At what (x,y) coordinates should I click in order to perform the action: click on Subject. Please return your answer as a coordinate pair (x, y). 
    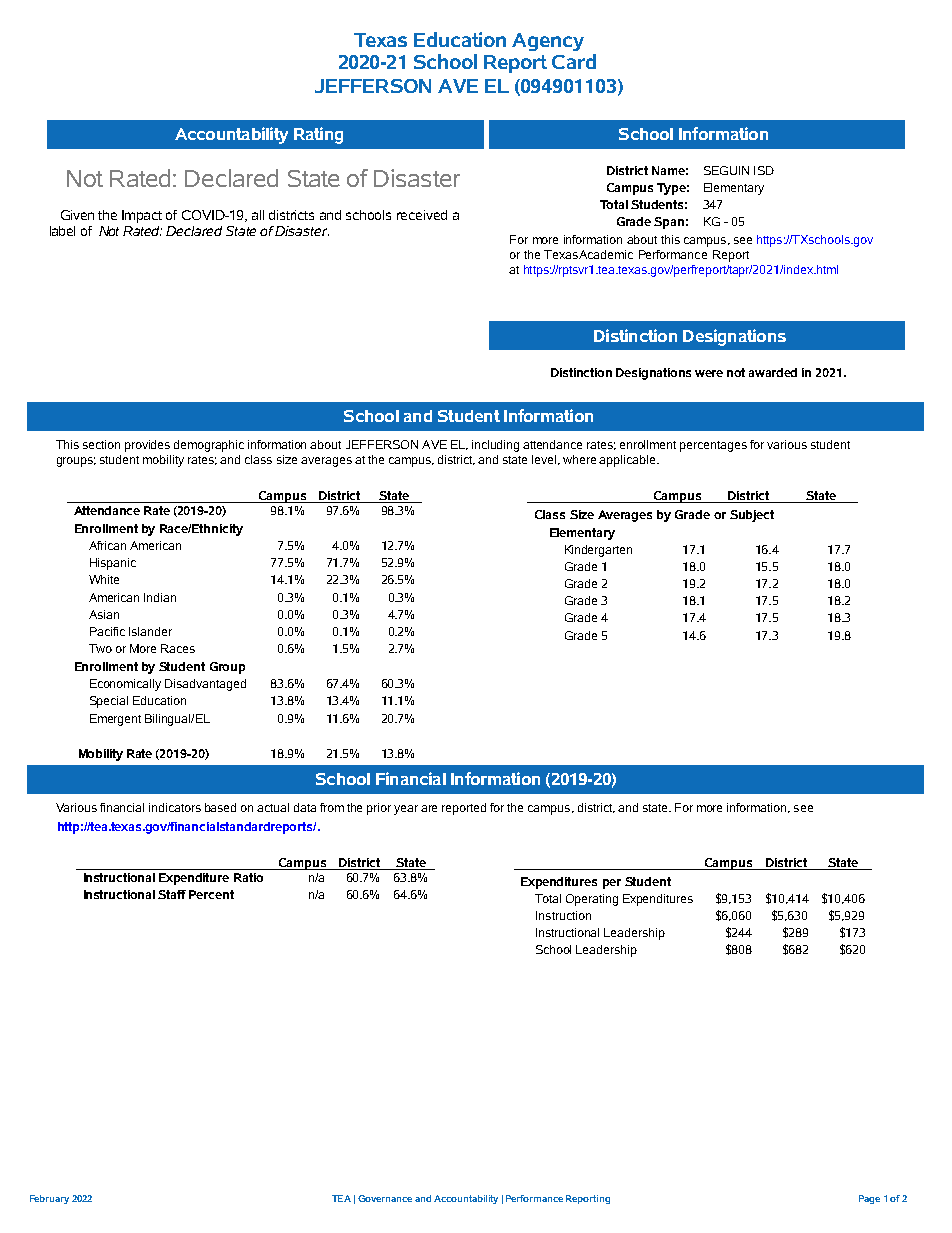
    Looking at the image, I should click on (752, 516).
